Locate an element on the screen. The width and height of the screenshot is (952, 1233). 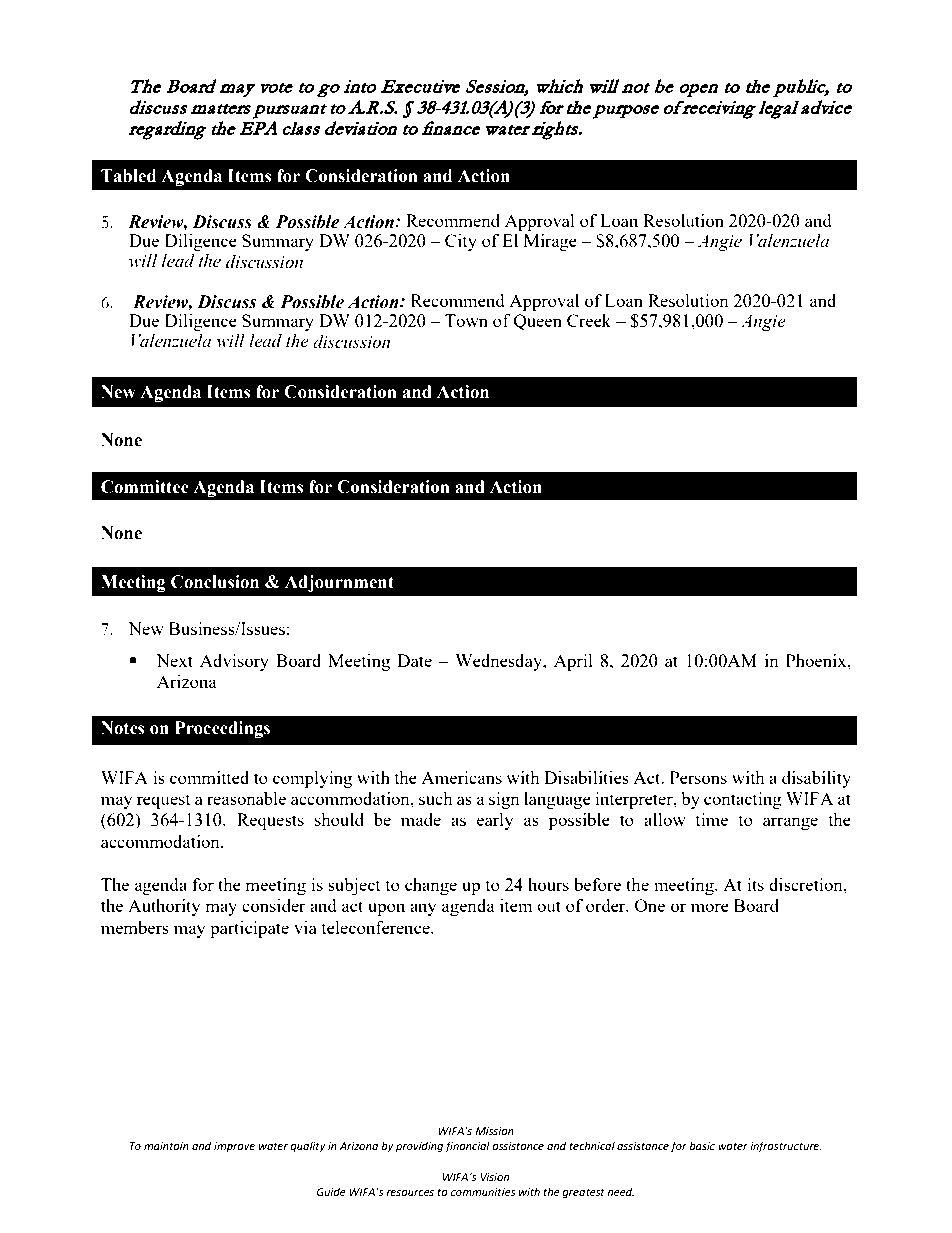
City is located at coordinates (461, 242).
